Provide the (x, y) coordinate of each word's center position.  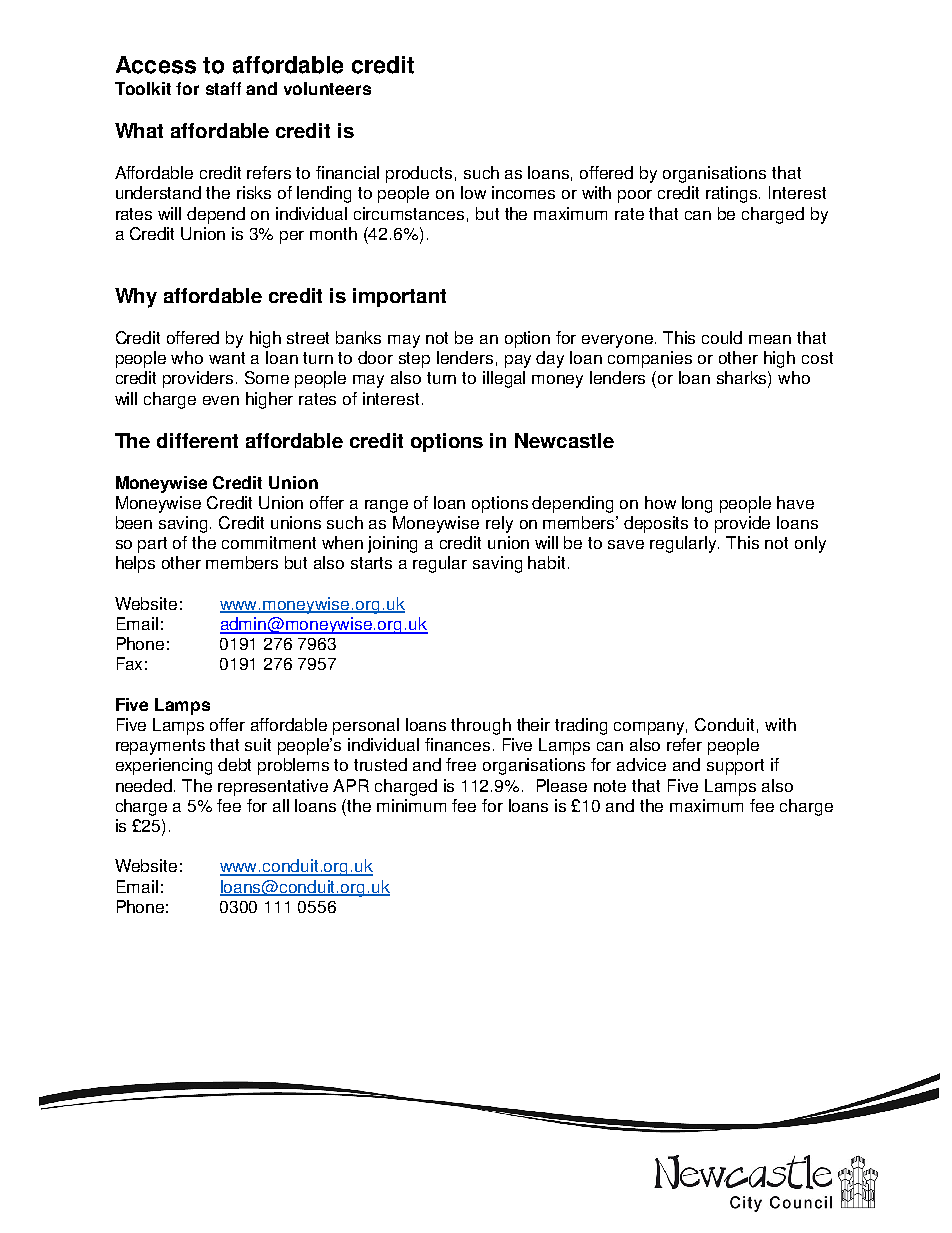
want (227, 358)
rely (499, 524)
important (399, 297)
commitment (269, 542)
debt (234, 764)
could (722, 337)
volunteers (327, 88)
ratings (733, 194)
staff (223, 88)
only (810, 544)
